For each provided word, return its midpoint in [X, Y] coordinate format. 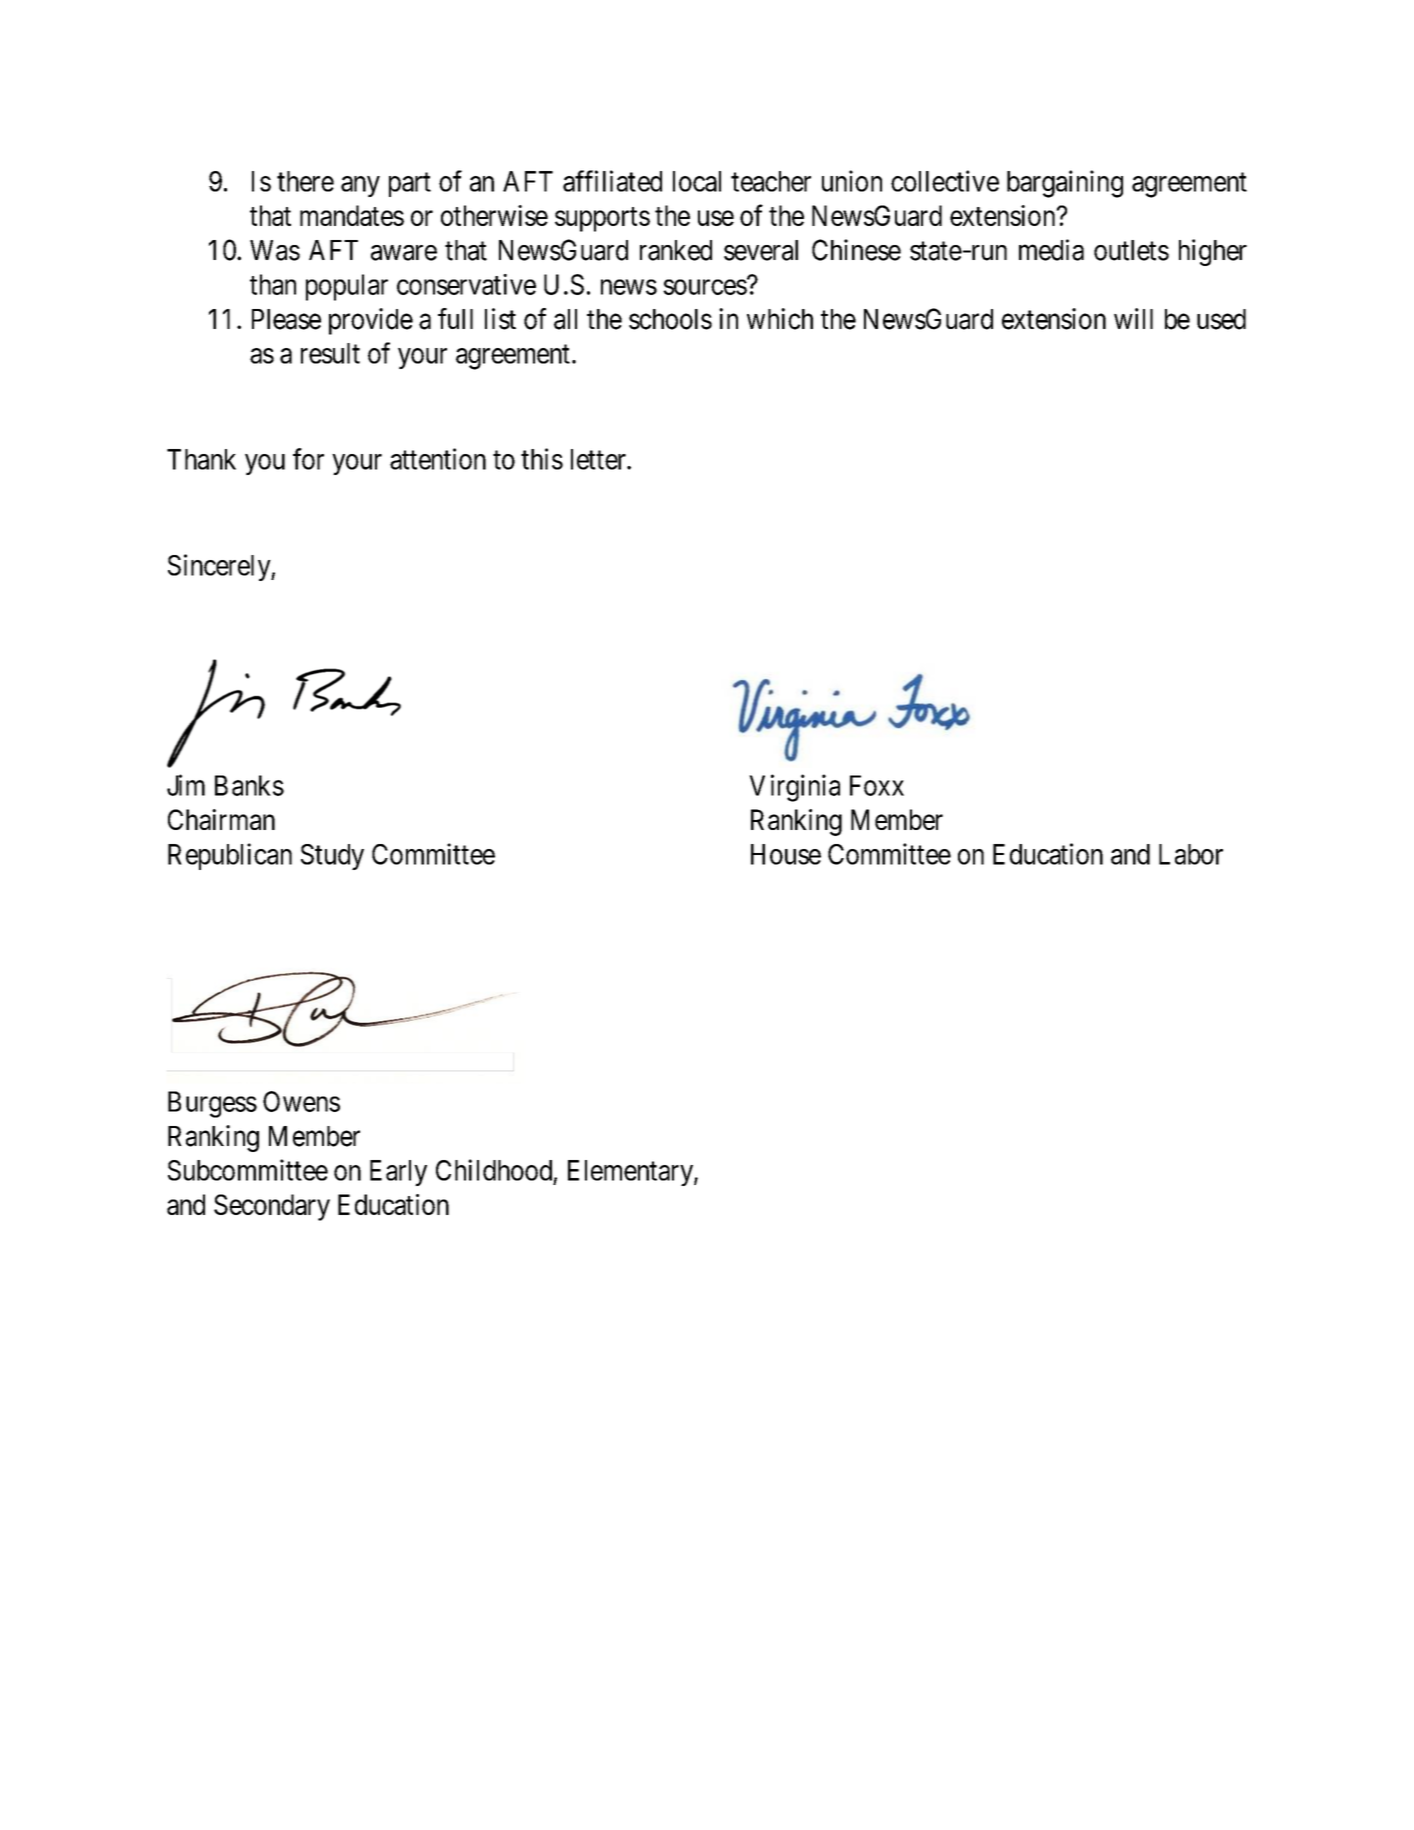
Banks [249, 785]
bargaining [1065, 184]
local [697, 181]
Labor [1191, 854]
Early [398, 1173]
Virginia [794, 788]
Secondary [272, 1207]
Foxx [877, 785]
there [305, 181]
